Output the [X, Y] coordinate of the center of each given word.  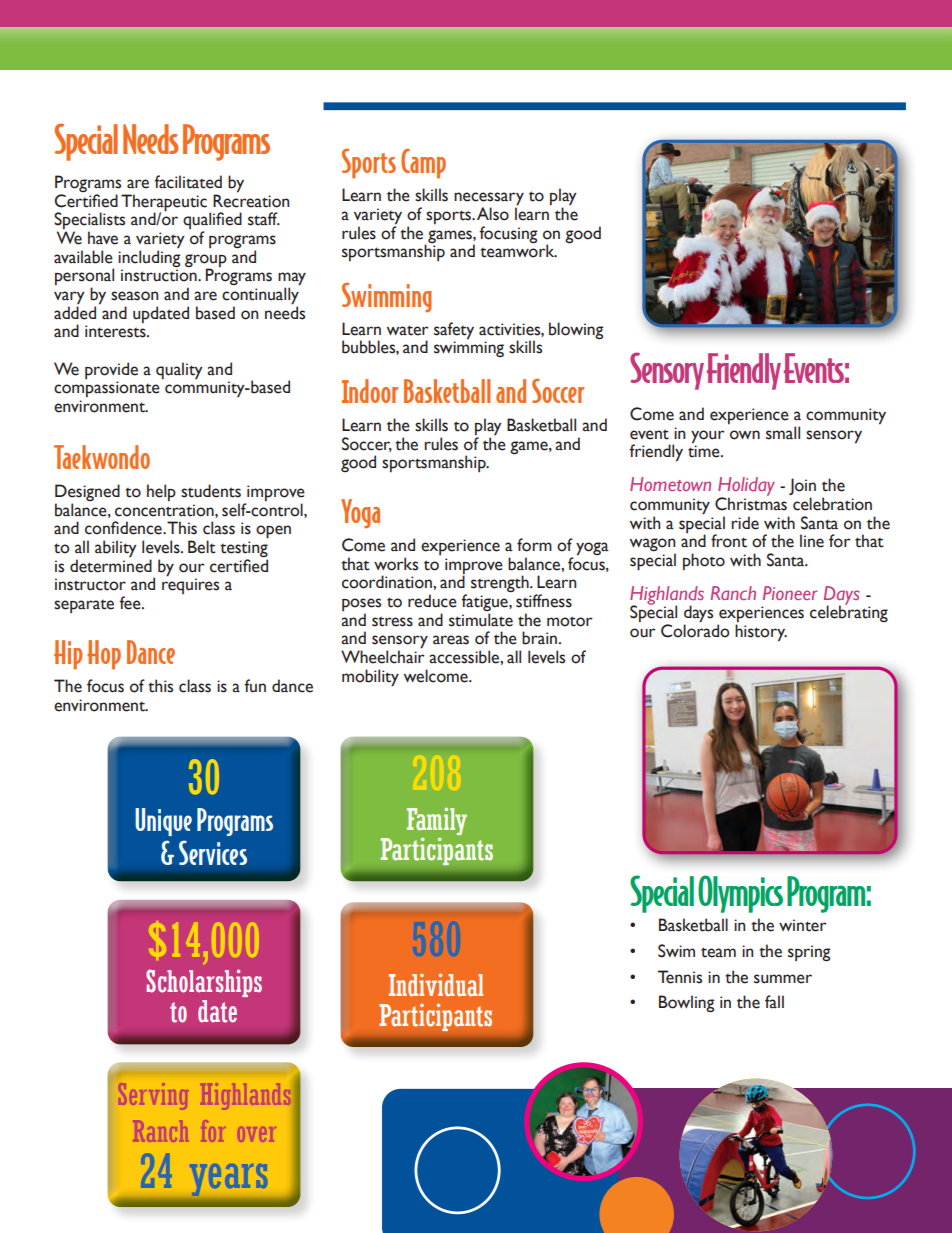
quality [179, 370]
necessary [489, 200]
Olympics [740, 894]
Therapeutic [164, 203]
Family [437, 822]
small [783, 433]
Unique [163, 822]
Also [493, 214]
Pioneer [790, 593]
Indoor [370, 391]
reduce [432, 601]
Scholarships [204, 983]
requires [190, 585]
